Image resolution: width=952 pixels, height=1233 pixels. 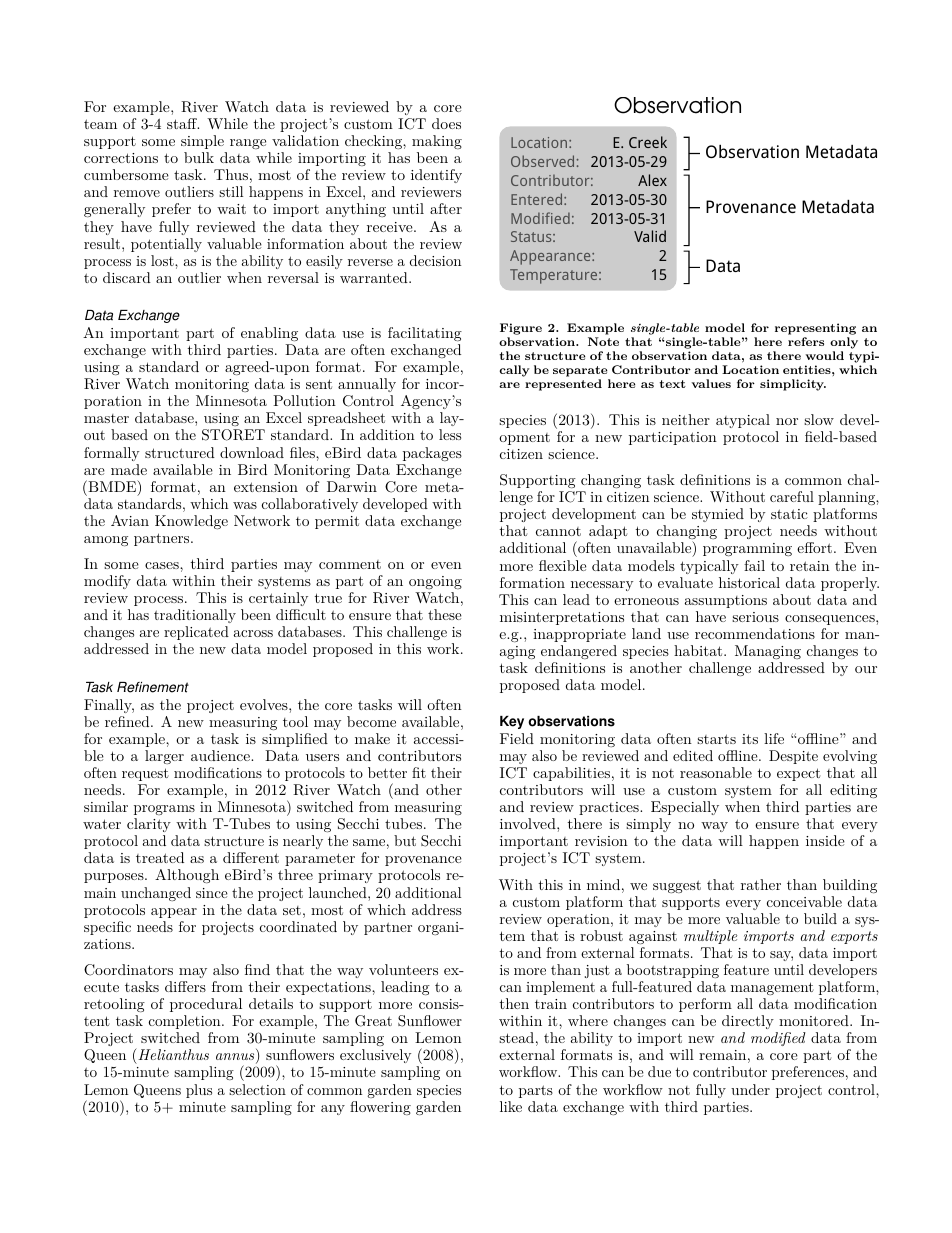 I want to click on Creek, so click(x=648, y=142).
